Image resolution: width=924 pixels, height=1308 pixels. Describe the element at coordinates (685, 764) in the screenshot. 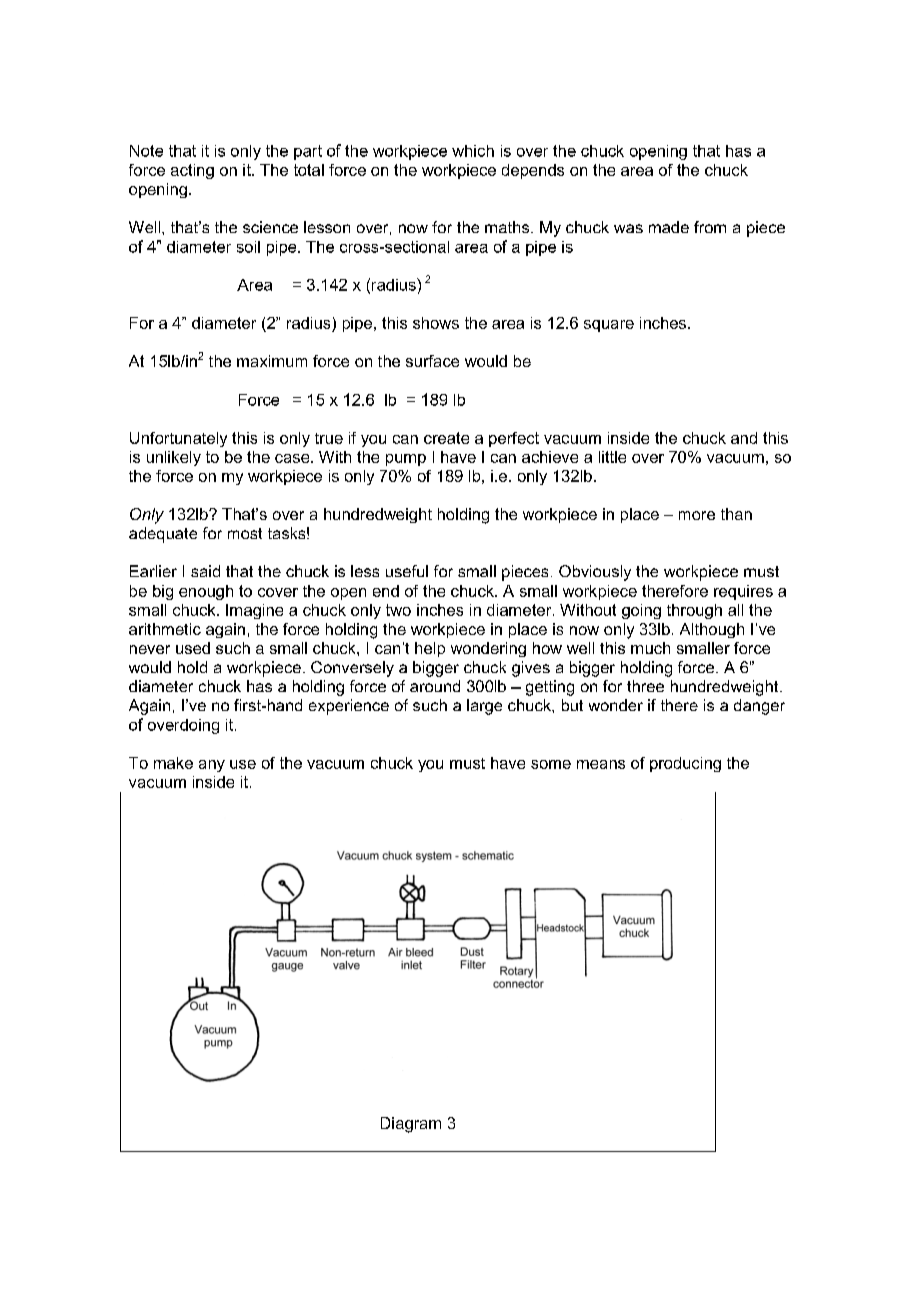

I see `producing` at that location.
